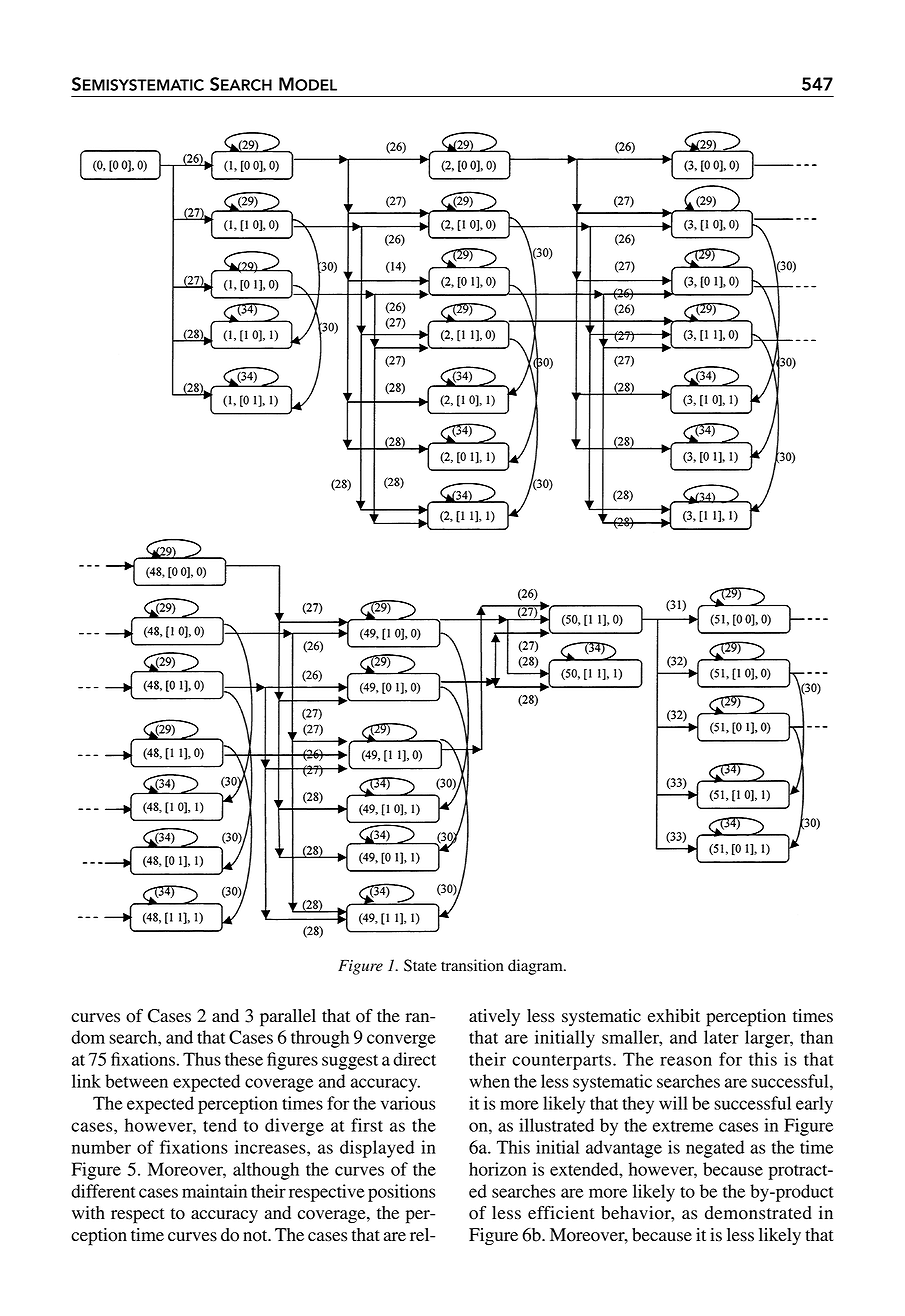 Image resolution: width=905 pixels, height=1316 pixels. Describe the element at coordinates (472, 965) in the screenshot. I see `transition` at that location.
